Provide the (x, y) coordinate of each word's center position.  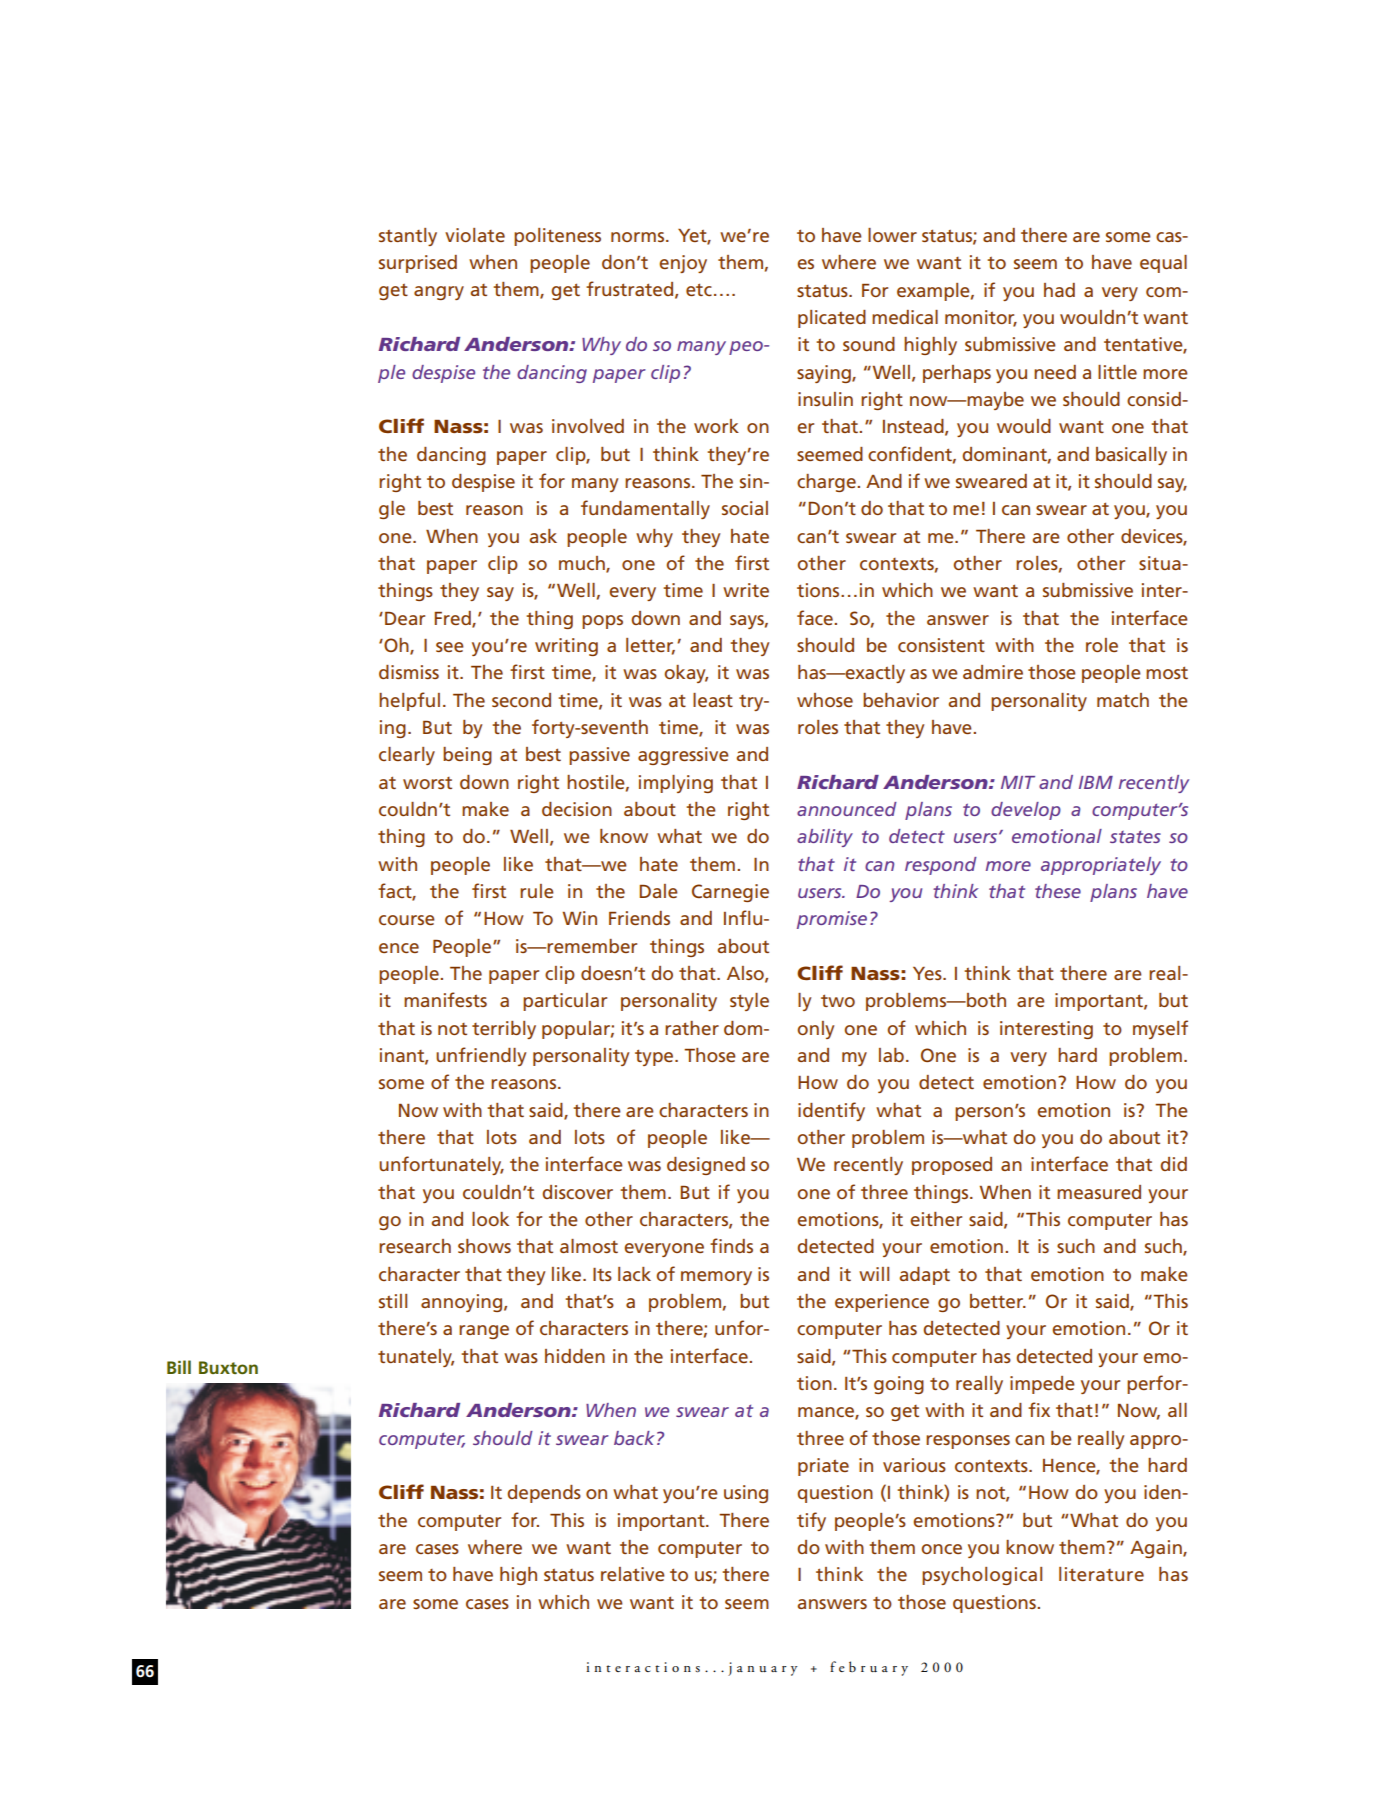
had (1059, 290)
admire (993, 672)
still (393, 1301)
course (407, 920)
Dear (405, 618)
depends (544, 1494)
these (1058, 891)
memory (716, 1278)
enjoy (683, 264)
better (998, 1301)
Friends (639, 918)
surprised (418, 264)
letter (650, 646)
